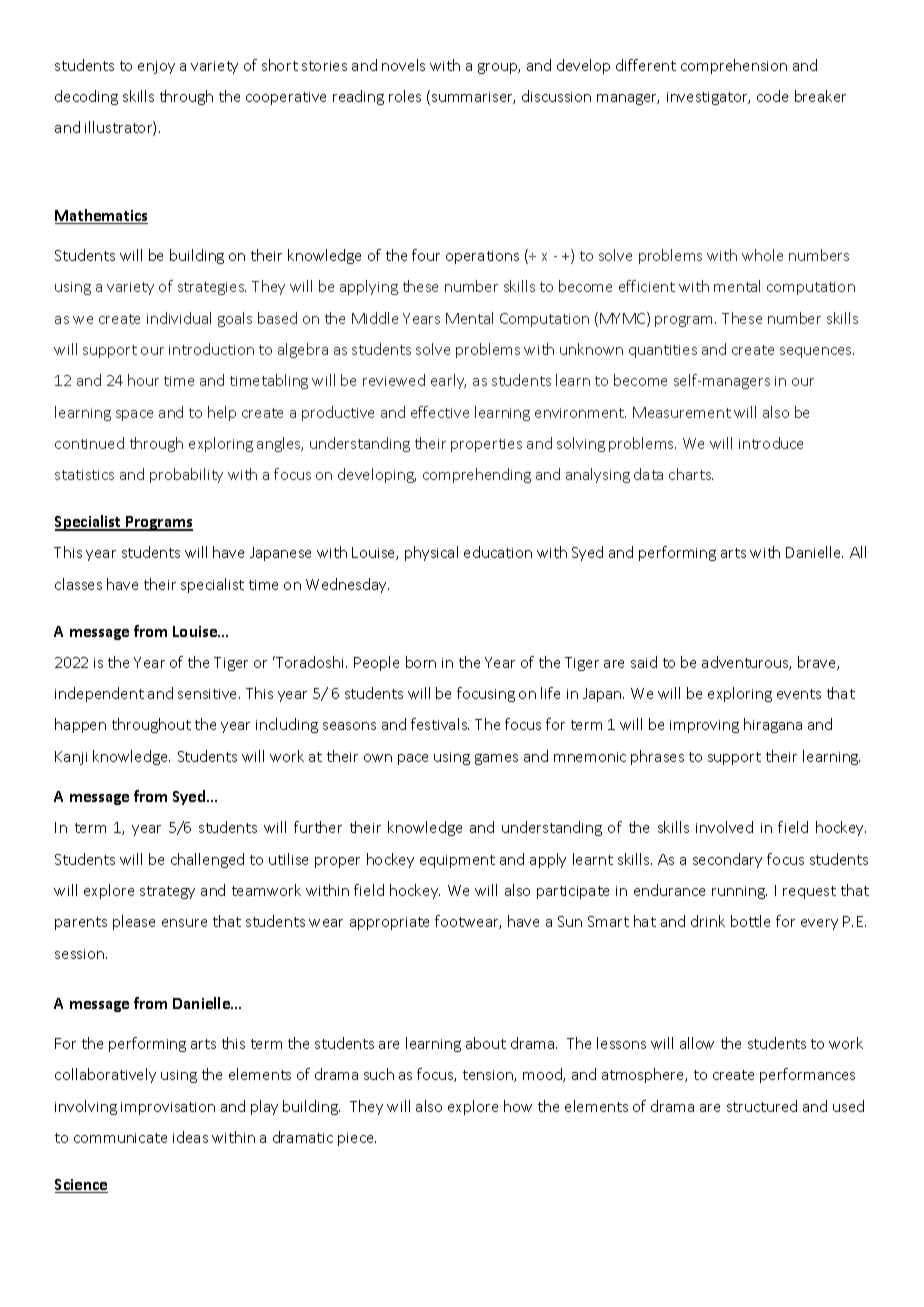 The width and height of the screenshot is (924, 1307). What do you see at coordinates (190, 1137) in the screenshot?
I see `ideas` at bounding box center [190, 1137].
